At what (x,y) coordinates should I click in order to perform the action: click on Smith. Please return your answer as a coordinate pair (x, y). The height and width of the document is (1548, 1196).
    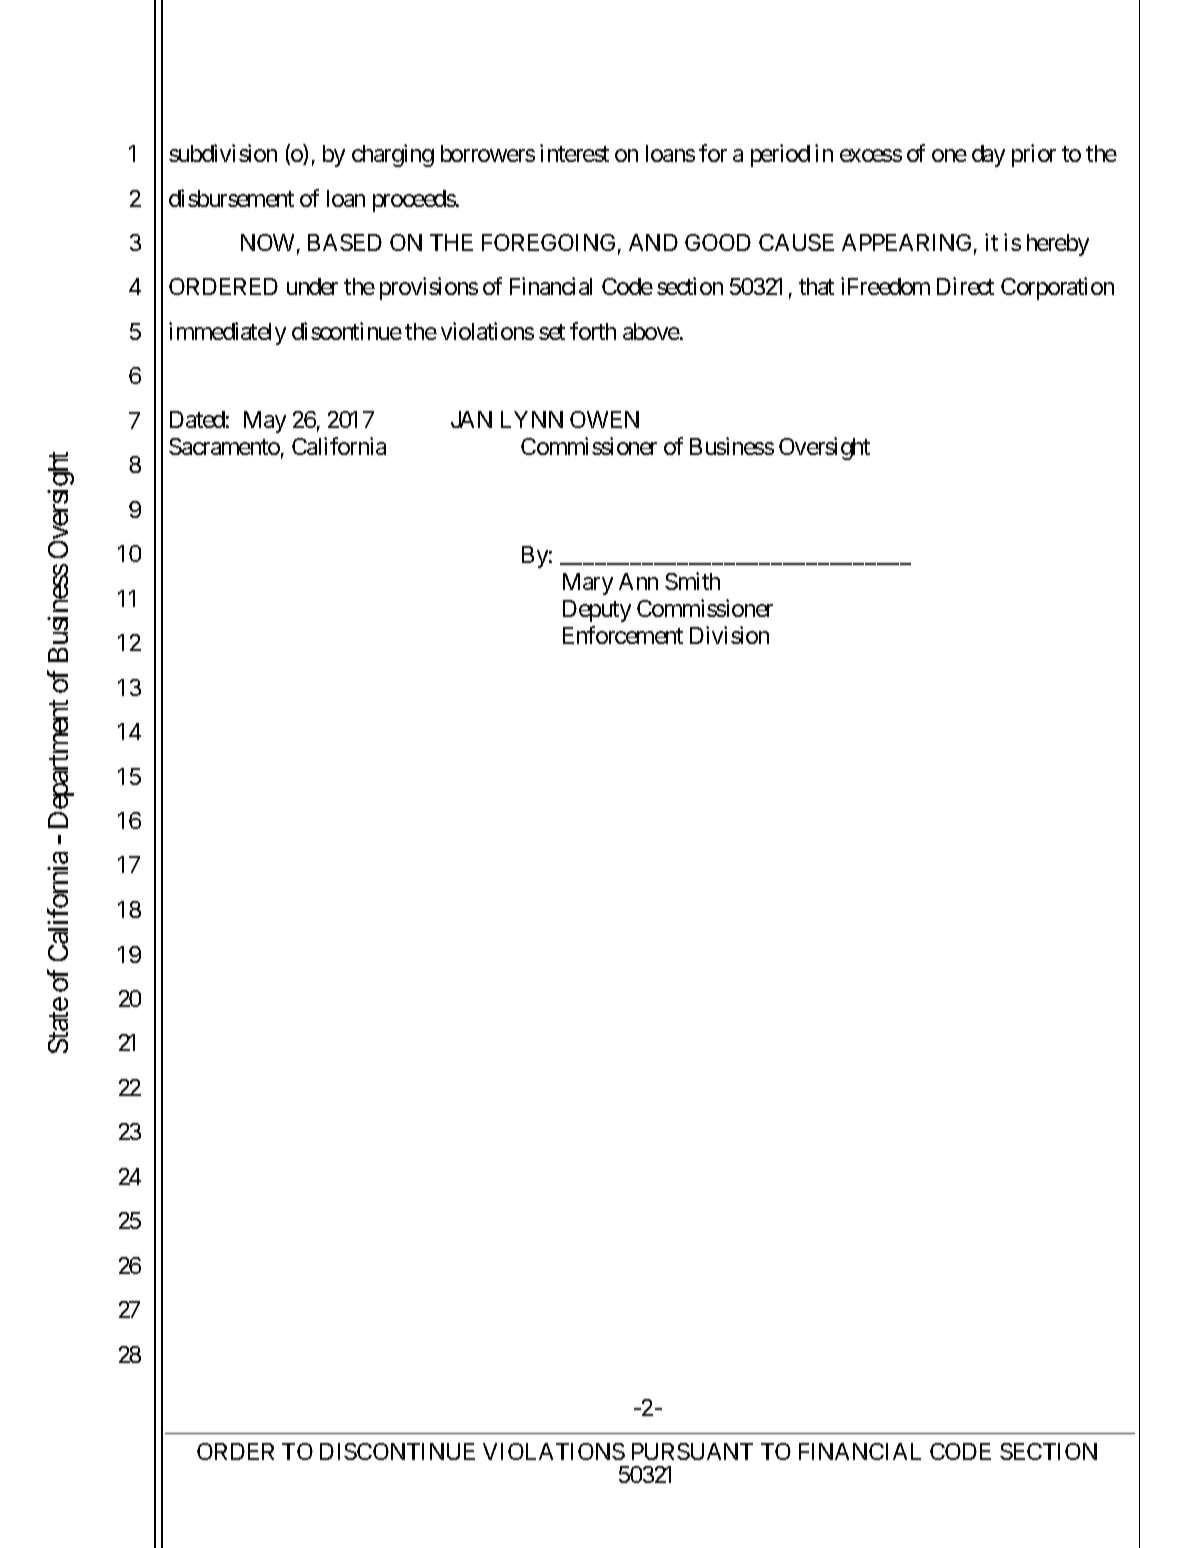
    Looking at the image, I should click on (692, 581).
